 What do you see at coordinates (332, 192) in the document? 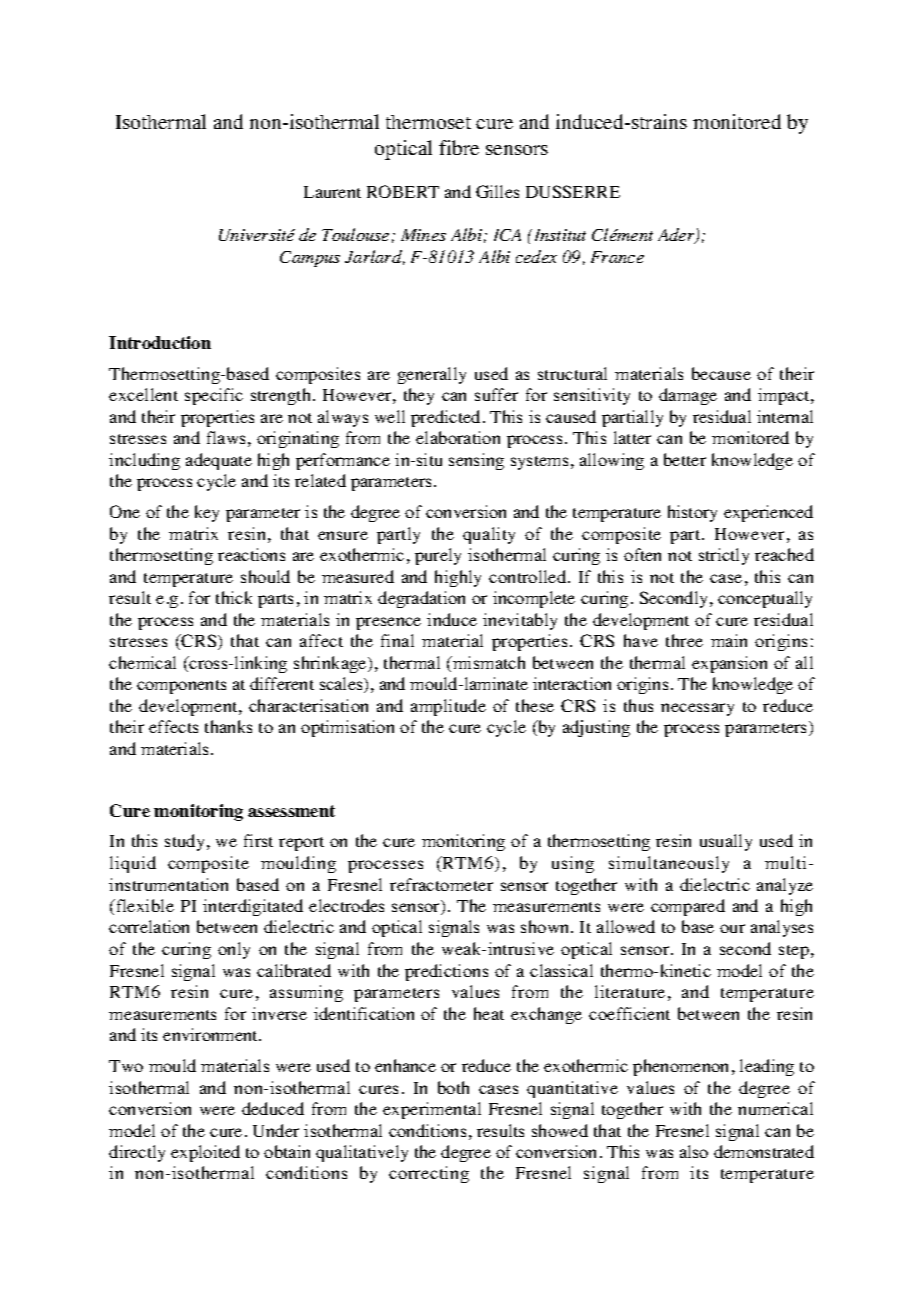
I see `Laurent` at bounding box center [332, 192].
